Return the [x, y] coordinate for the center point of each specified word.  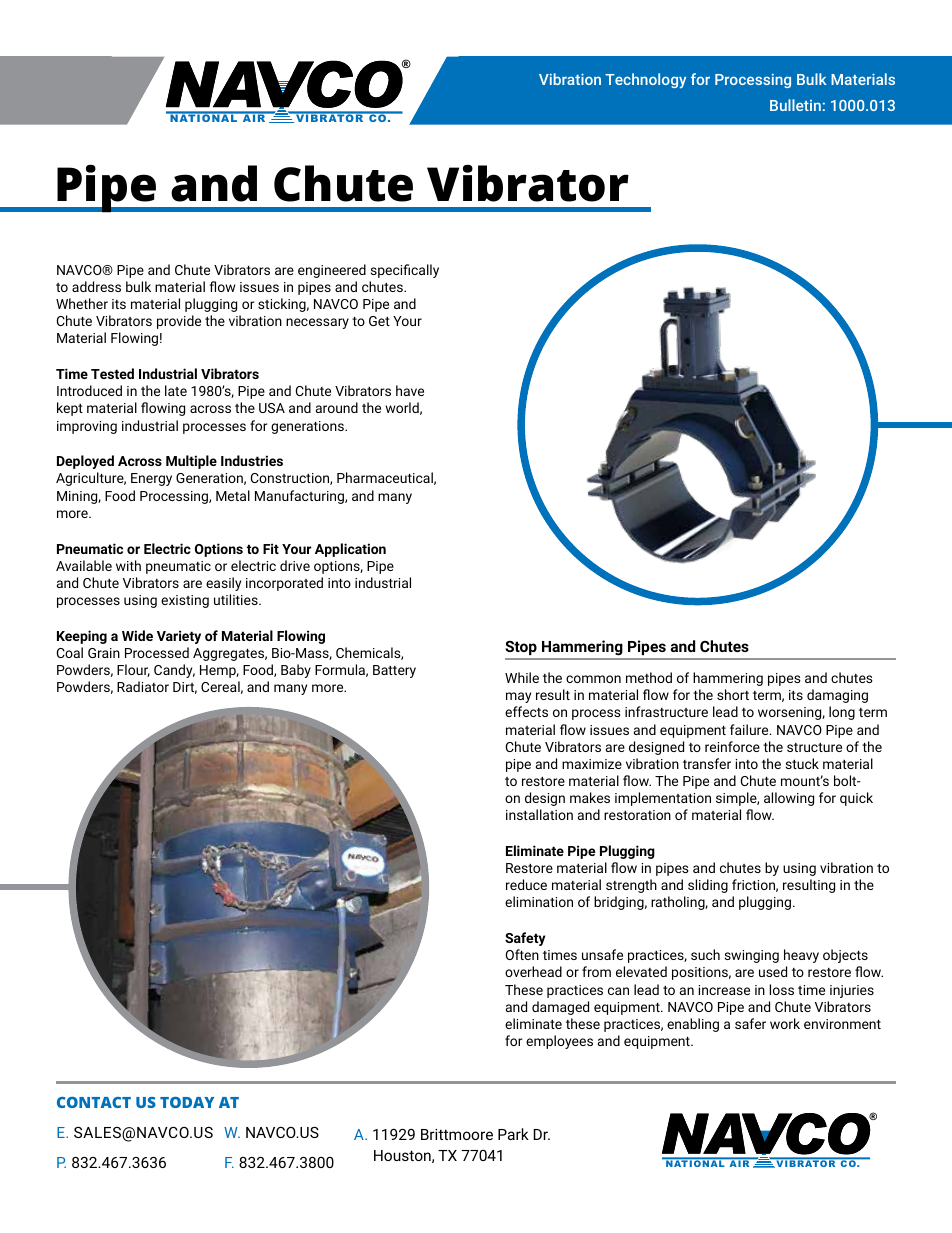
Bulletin [795, 105]
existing [185, 601]
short [733, 694]
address [96, 286]
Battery [394, 671]
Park [513, 1134]
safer [750, 1023]
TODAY [187, 1102]
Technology [645, 80]
